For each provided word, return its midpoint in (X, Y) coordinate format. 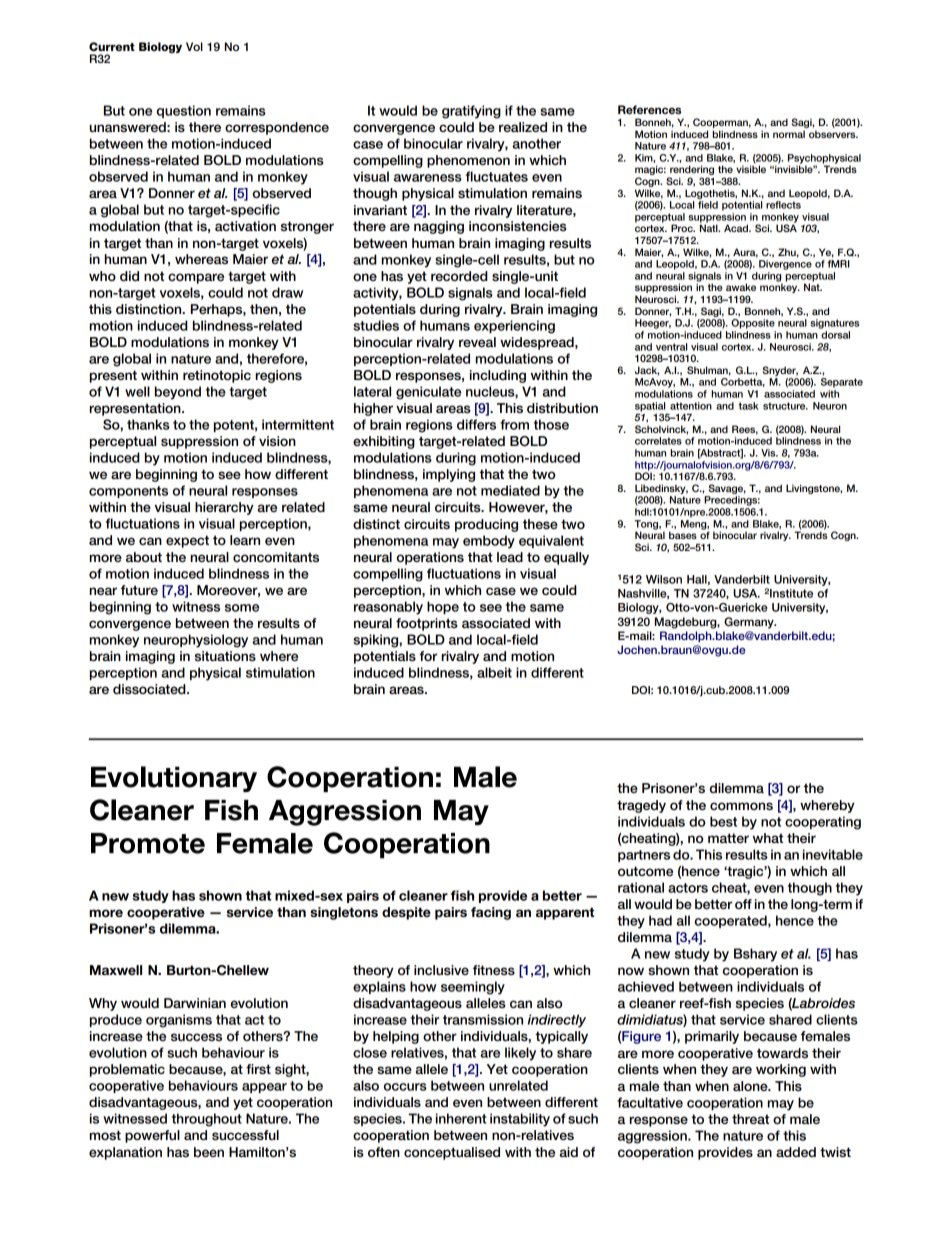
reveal (477, 342)
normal (789, 134)
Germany (750, 623)
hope (443, 607)
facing (491, 913)
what (768, 838)
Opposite (753, 324)
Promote (148, 843)
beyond (178, 393)
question (184, 111)
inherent (461, 1118)
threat (750, 1119)
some (242, 608)
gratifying (471, 112)
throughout (207, 1120)
